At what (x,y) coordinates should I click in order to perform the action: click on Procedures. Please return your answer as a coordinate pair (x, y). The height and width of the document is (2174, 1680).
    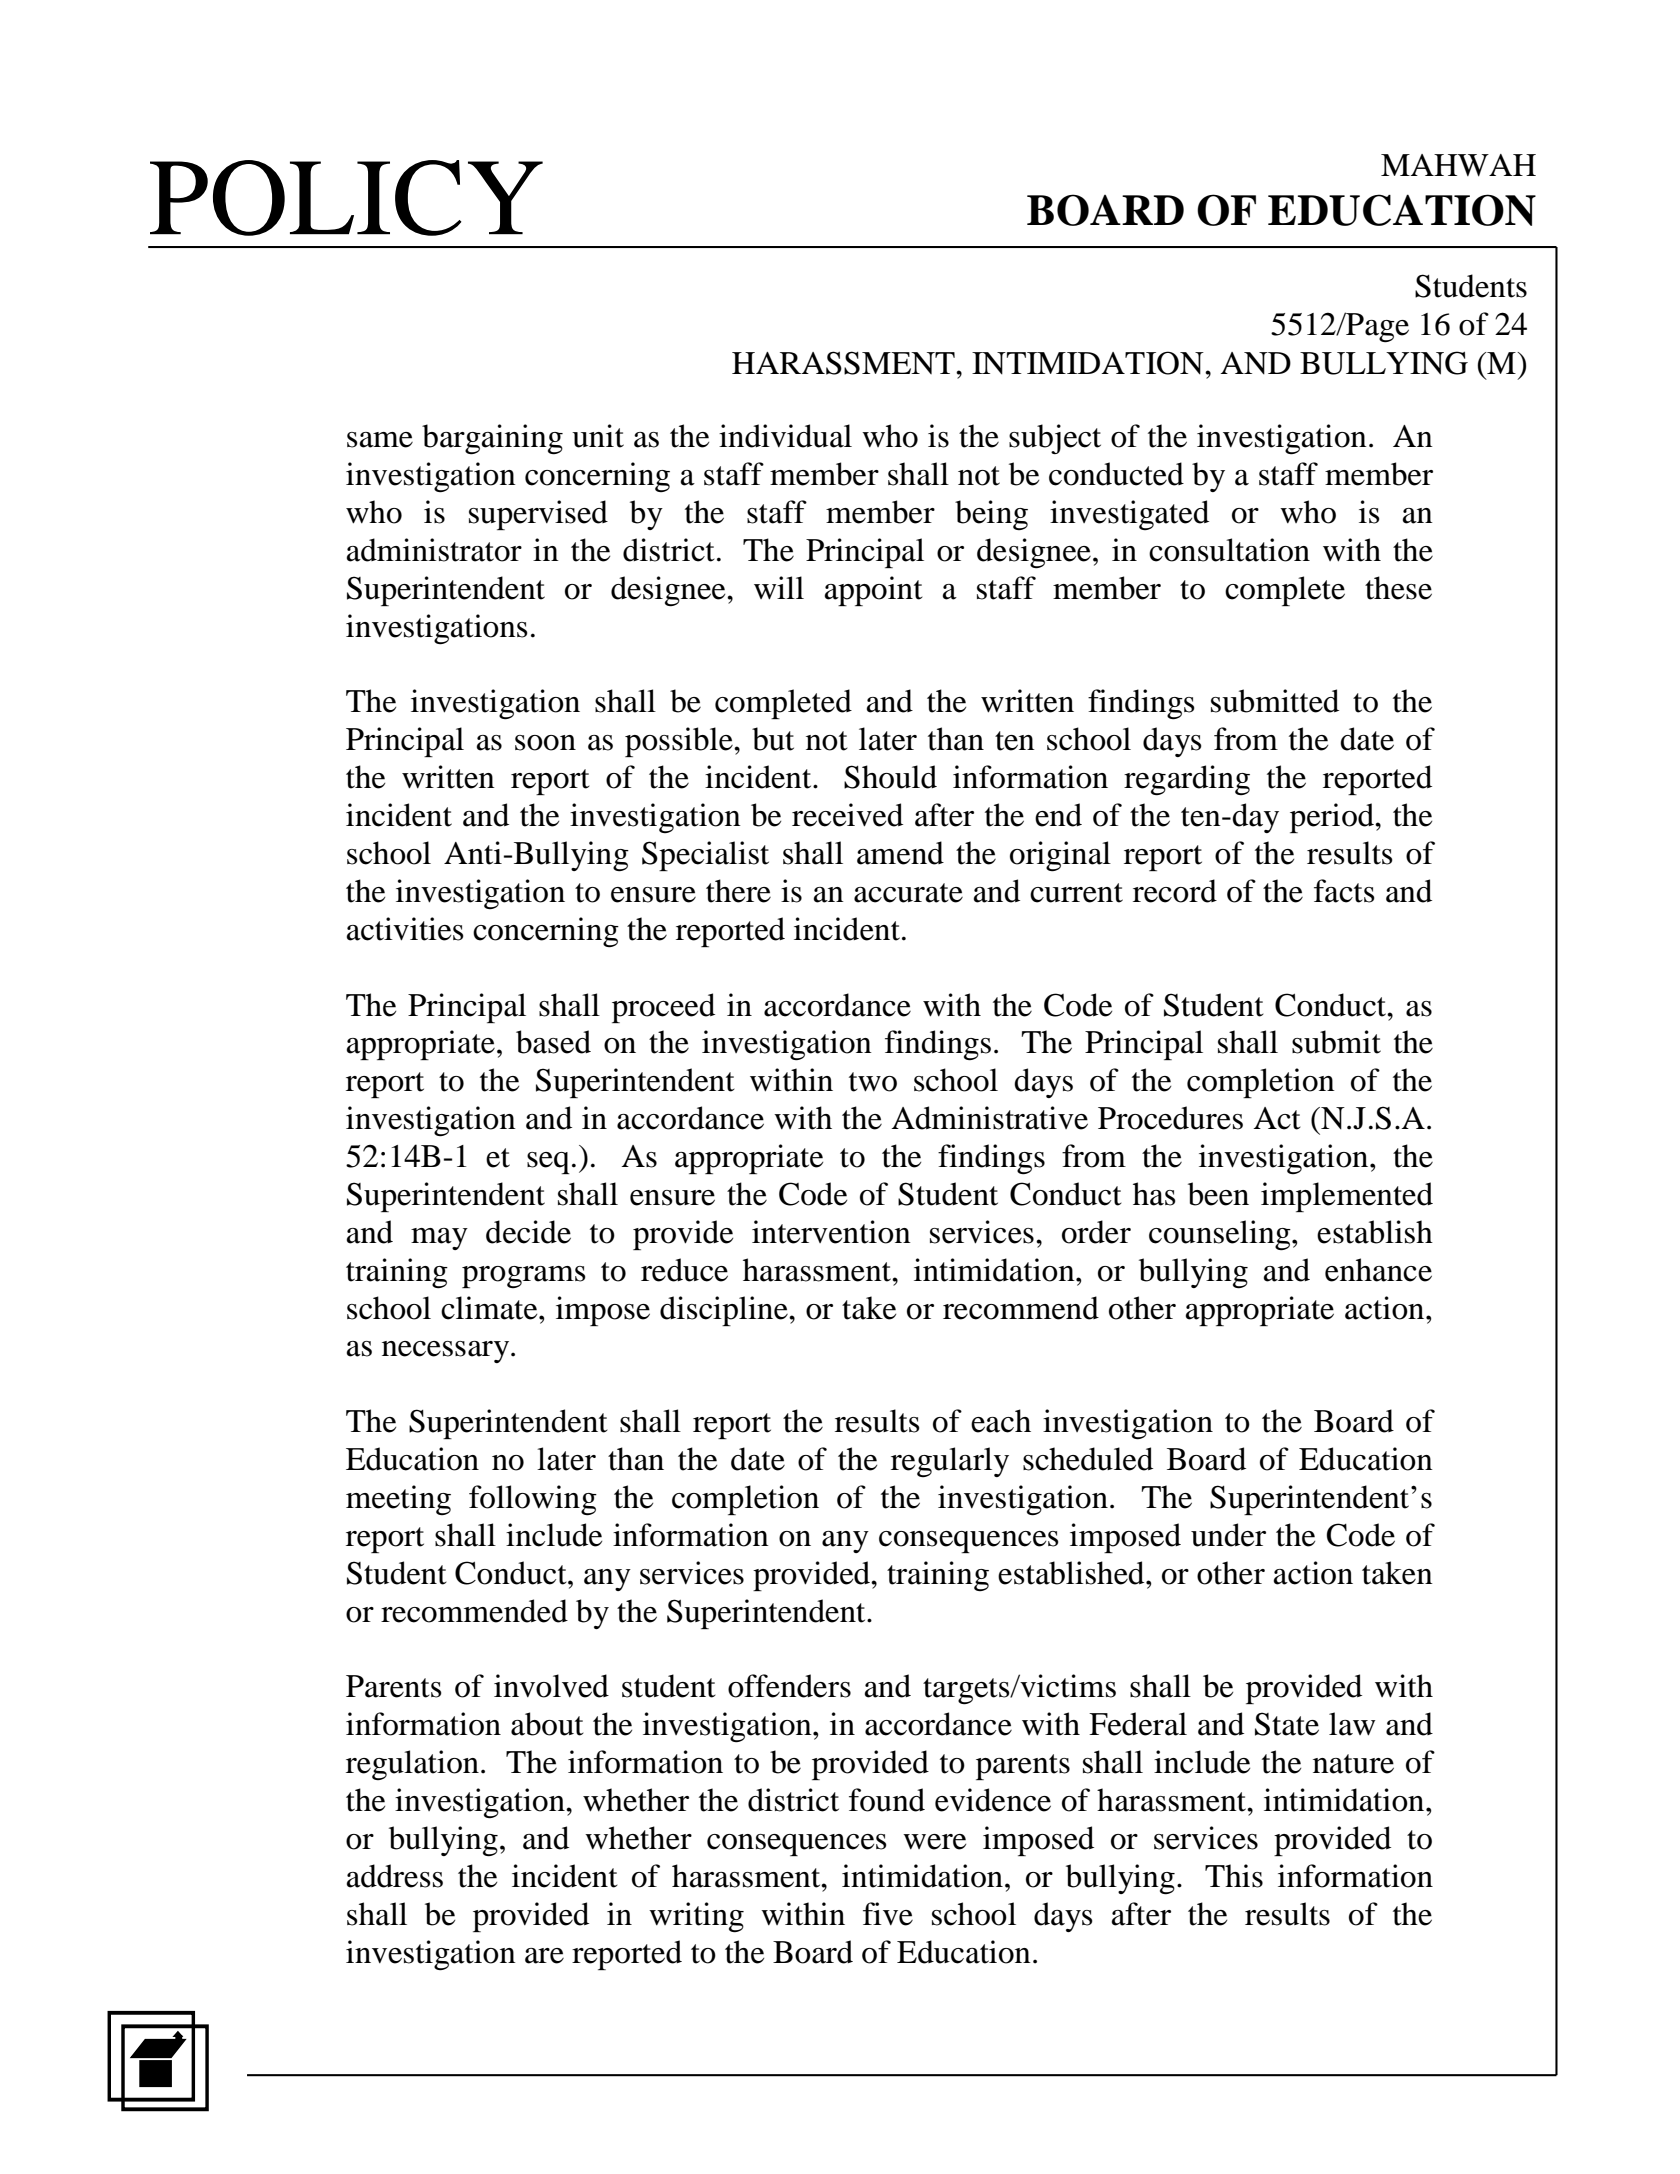
    Looking at the image, I should click on (1170, 1118).
